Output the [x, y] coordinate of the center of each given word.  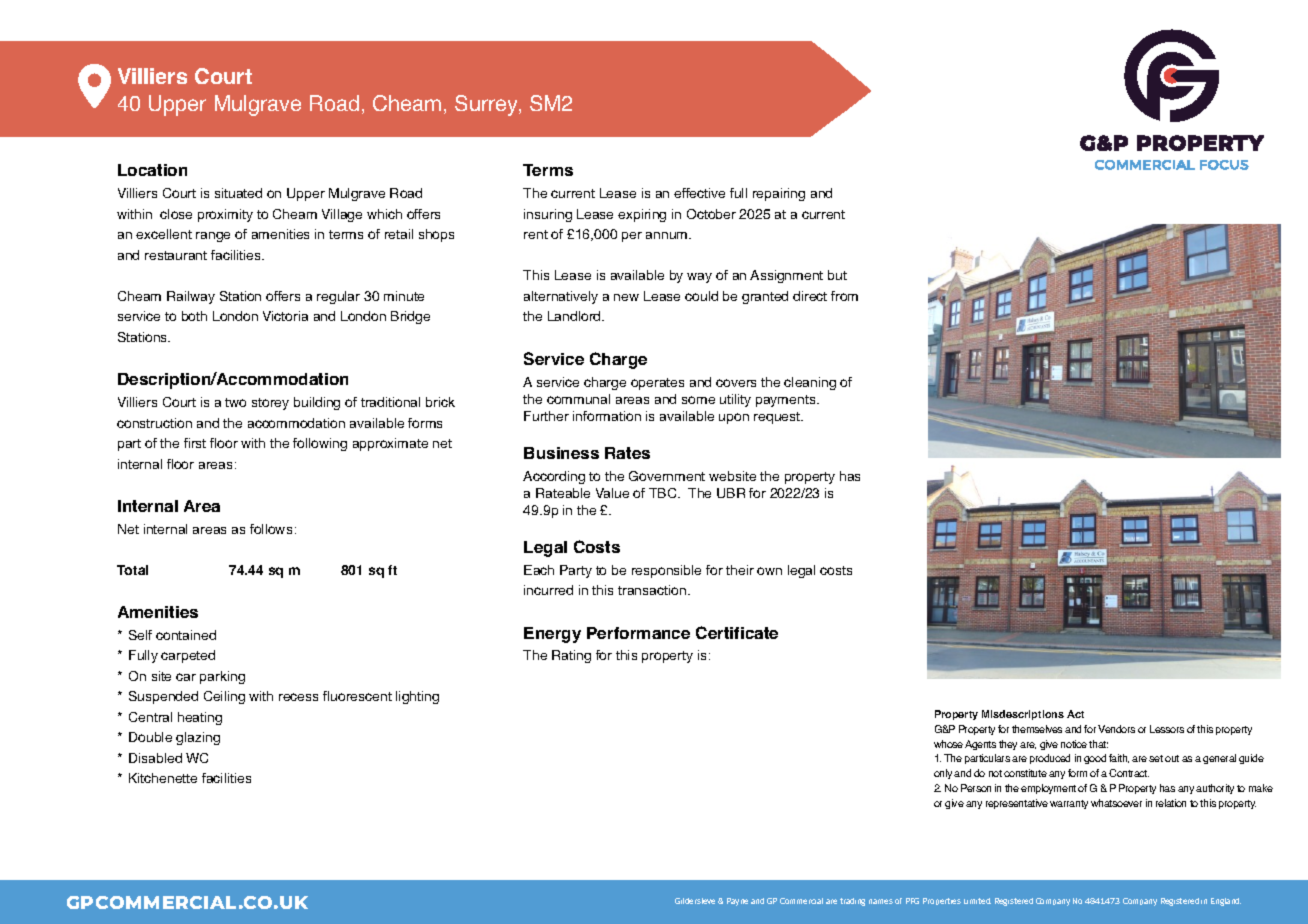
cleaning [810, 383]
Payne [737, 902]
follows [271, 529]
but [837, 275]
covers [736, 383]
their [740, 570]
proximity [225, 215]
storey [270, 404]
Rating [571, 656]
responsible [666, 571]
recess [298, 697]
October [711, 214]
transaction [653, 590]
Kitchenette [163, 778]
